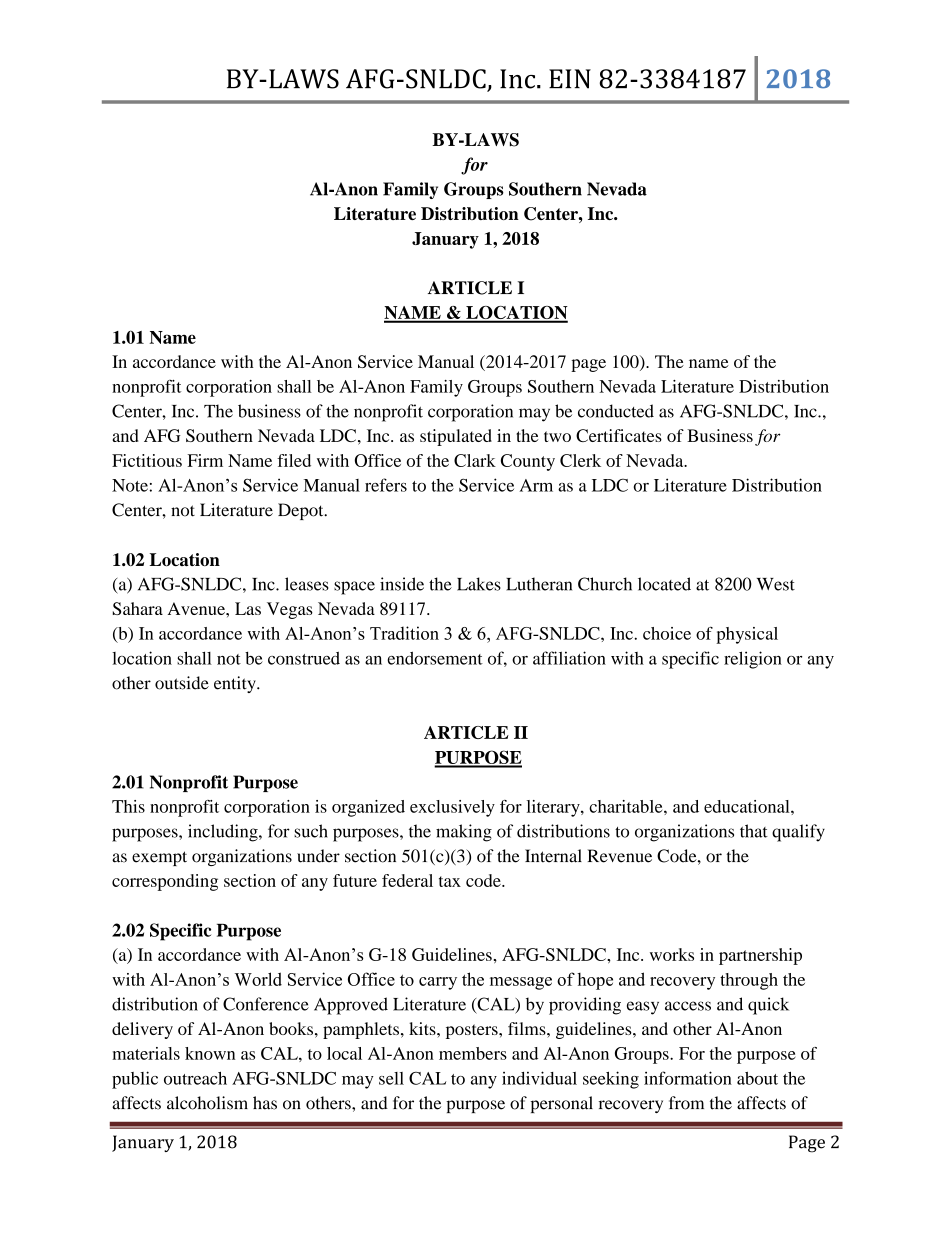 This page has height=1233, width=952. What do you see at coordinates (616, 411) in the page?
I see `conducted` at bounding box center [616, 411].
